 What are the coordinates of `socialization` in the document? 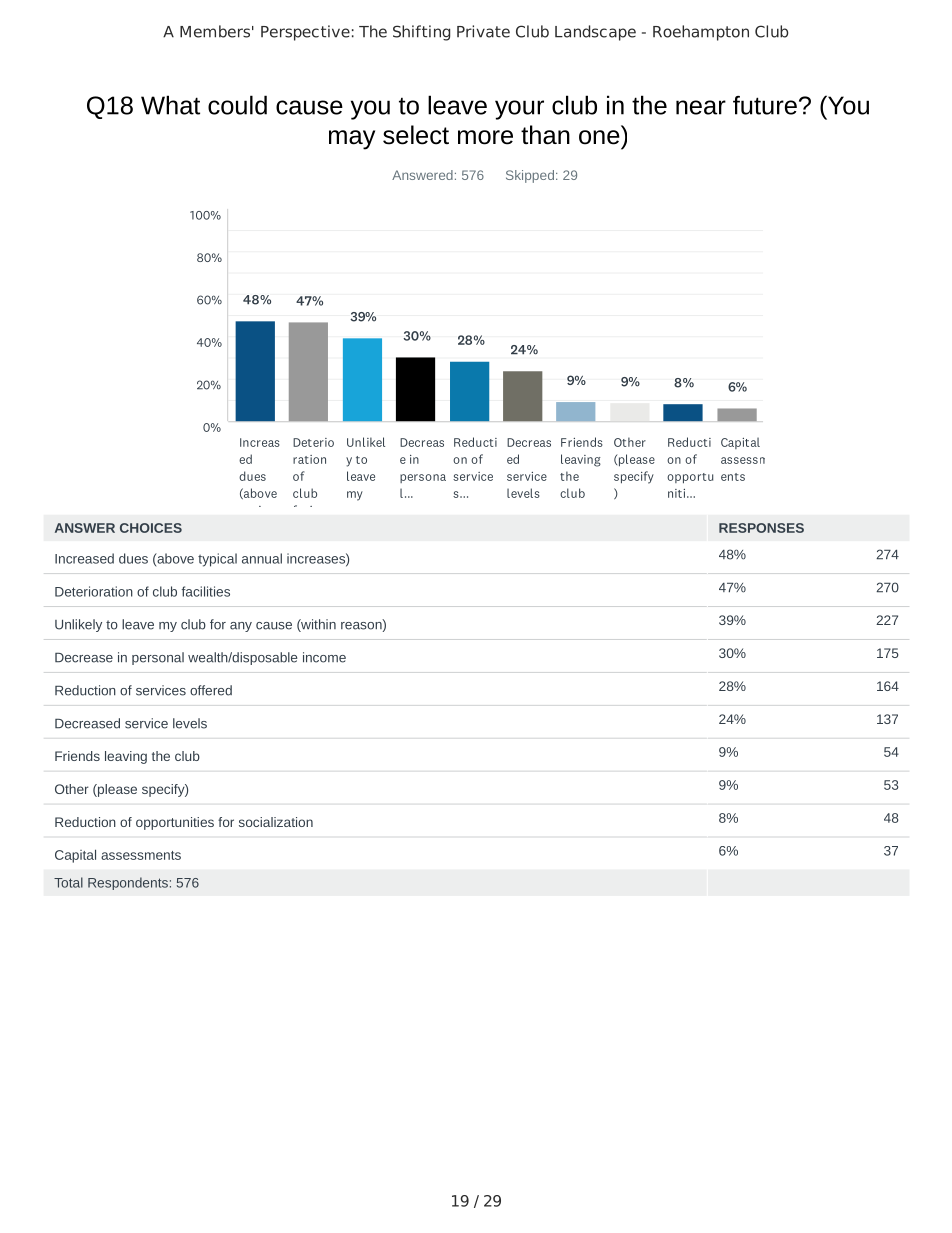 It's located at (276, 822).
